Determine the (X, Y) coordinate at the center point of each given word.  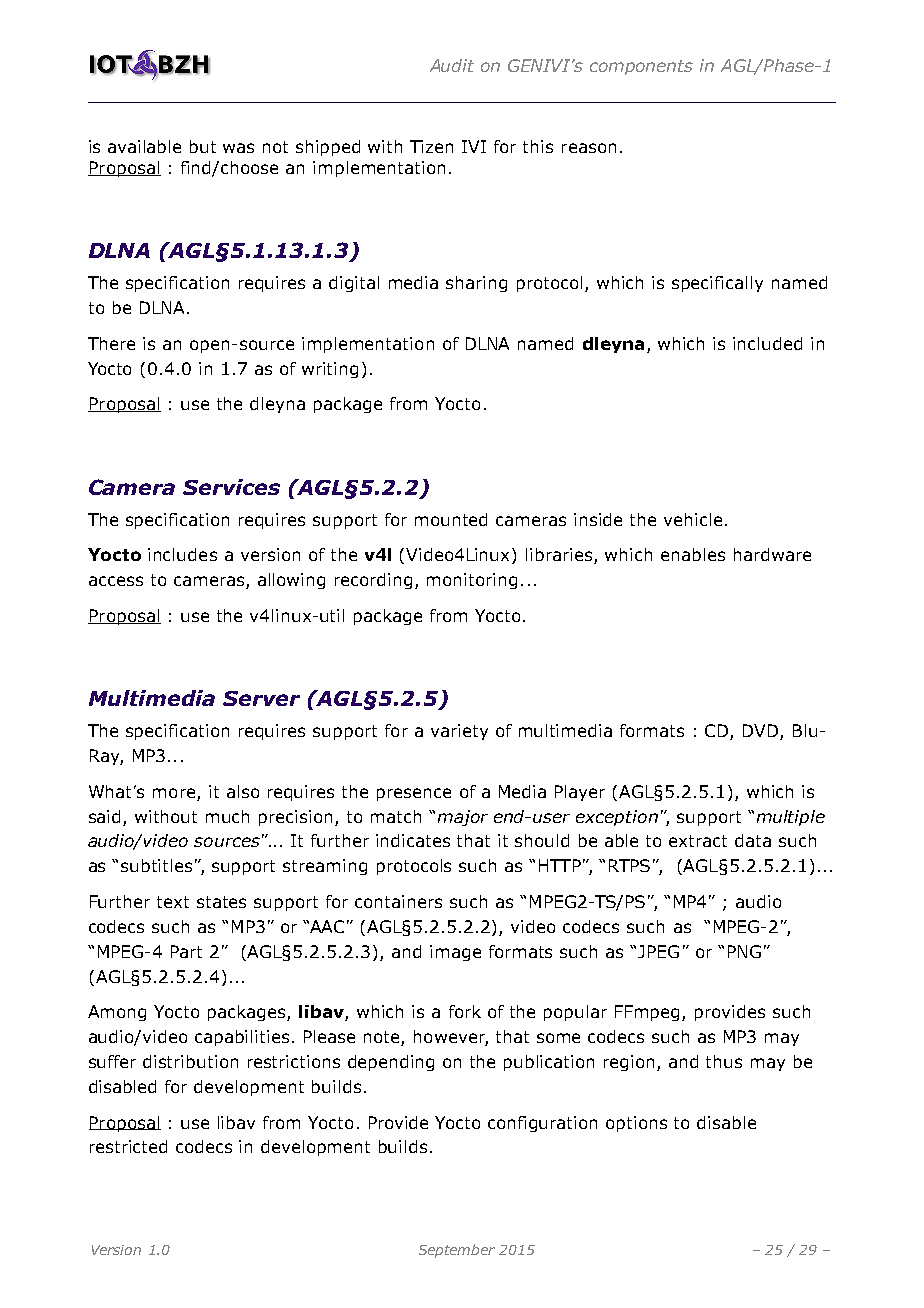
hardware (772, 554)
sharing (476, 284)
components (641, 67)
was (238, 148)
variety (459, 732)
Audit (452, 65)
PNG (744, 951)
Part (186, 951)
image (455, 953)
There (111, 343)
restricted (128, 1146)
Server (261, 698)
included (767, 343)
